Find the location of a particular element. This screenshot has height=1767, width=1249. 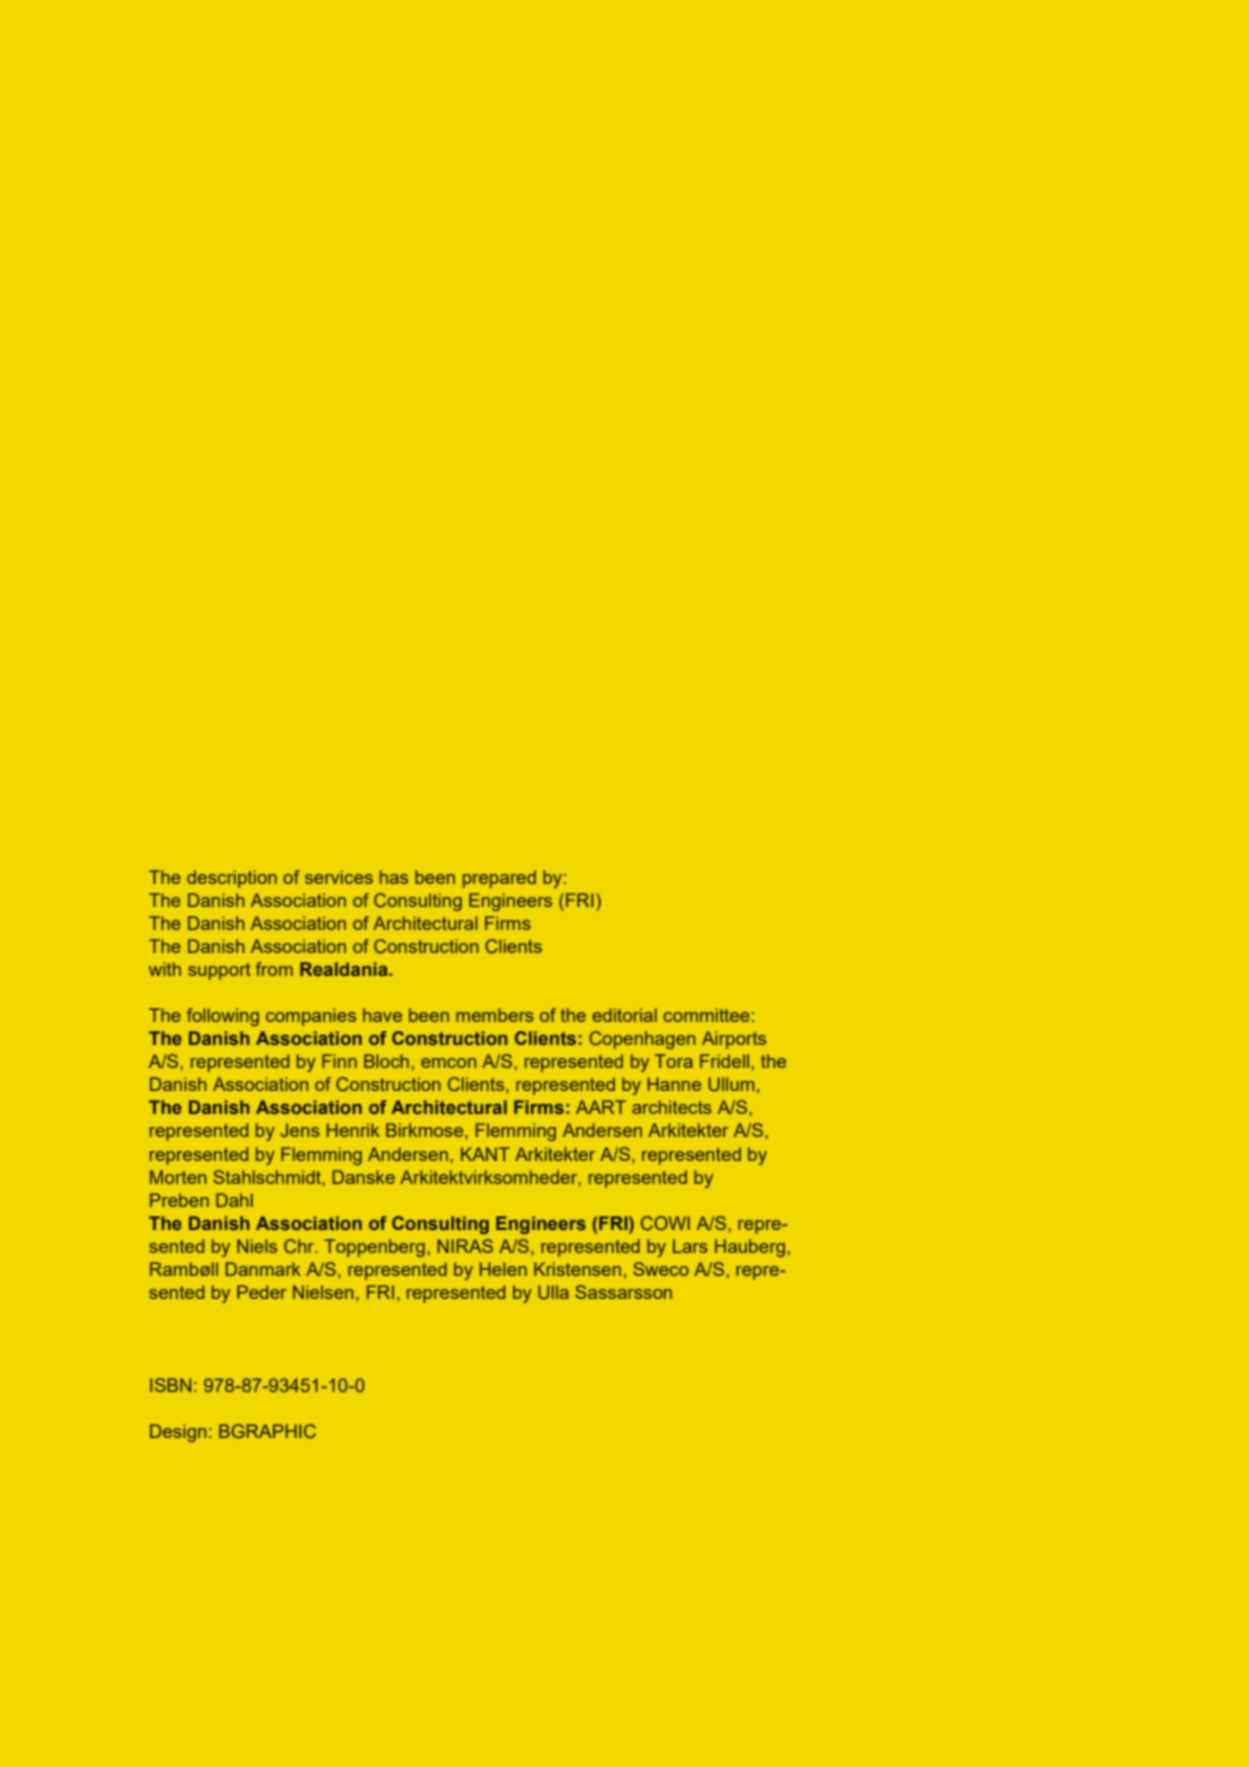

Helen is located at coordinates (503, 1269).
